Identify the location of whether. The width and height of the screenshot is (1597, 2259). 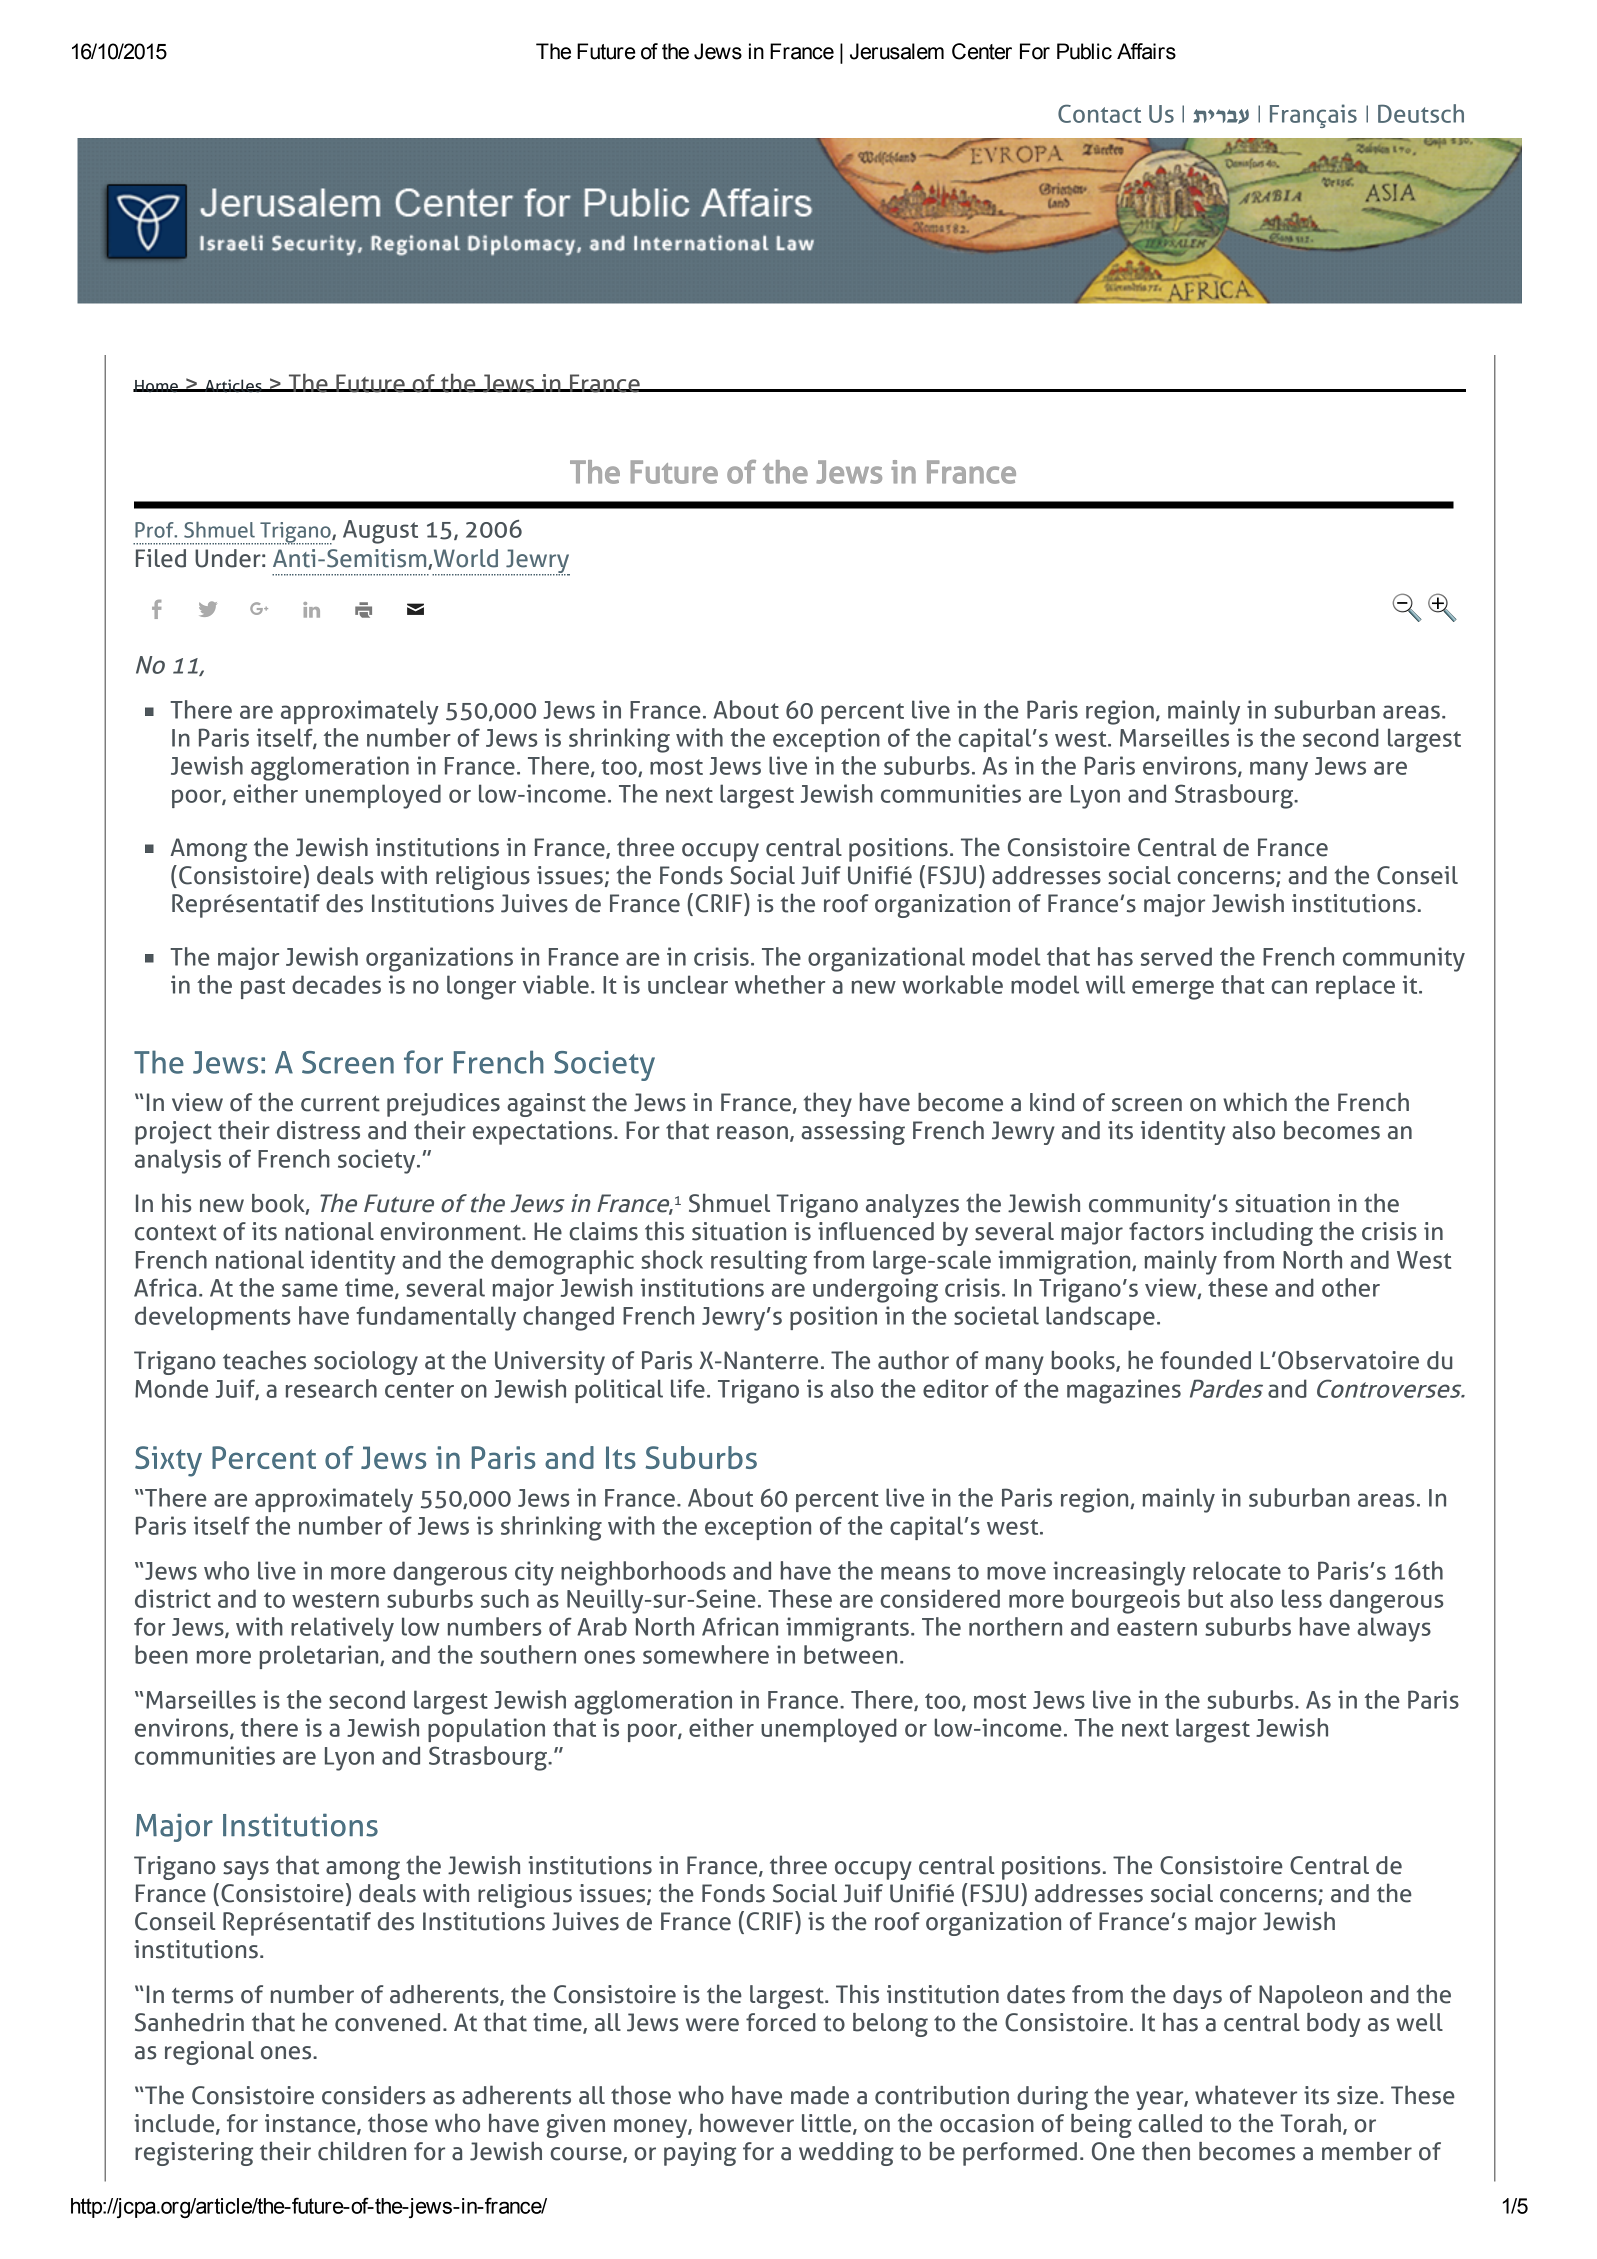
(780, 984).
